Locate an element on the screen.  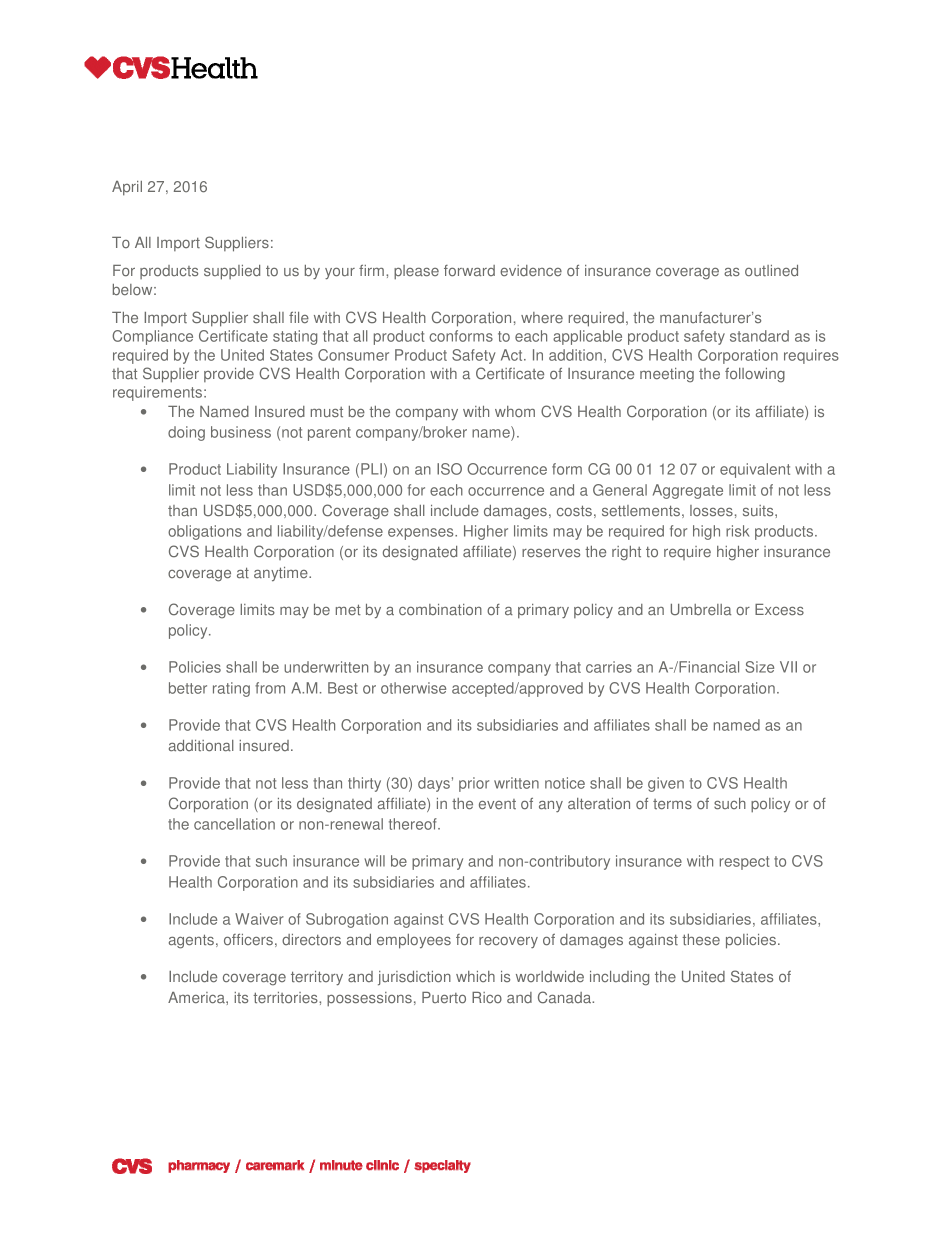
outlined is located at coordinates (771, 271).
